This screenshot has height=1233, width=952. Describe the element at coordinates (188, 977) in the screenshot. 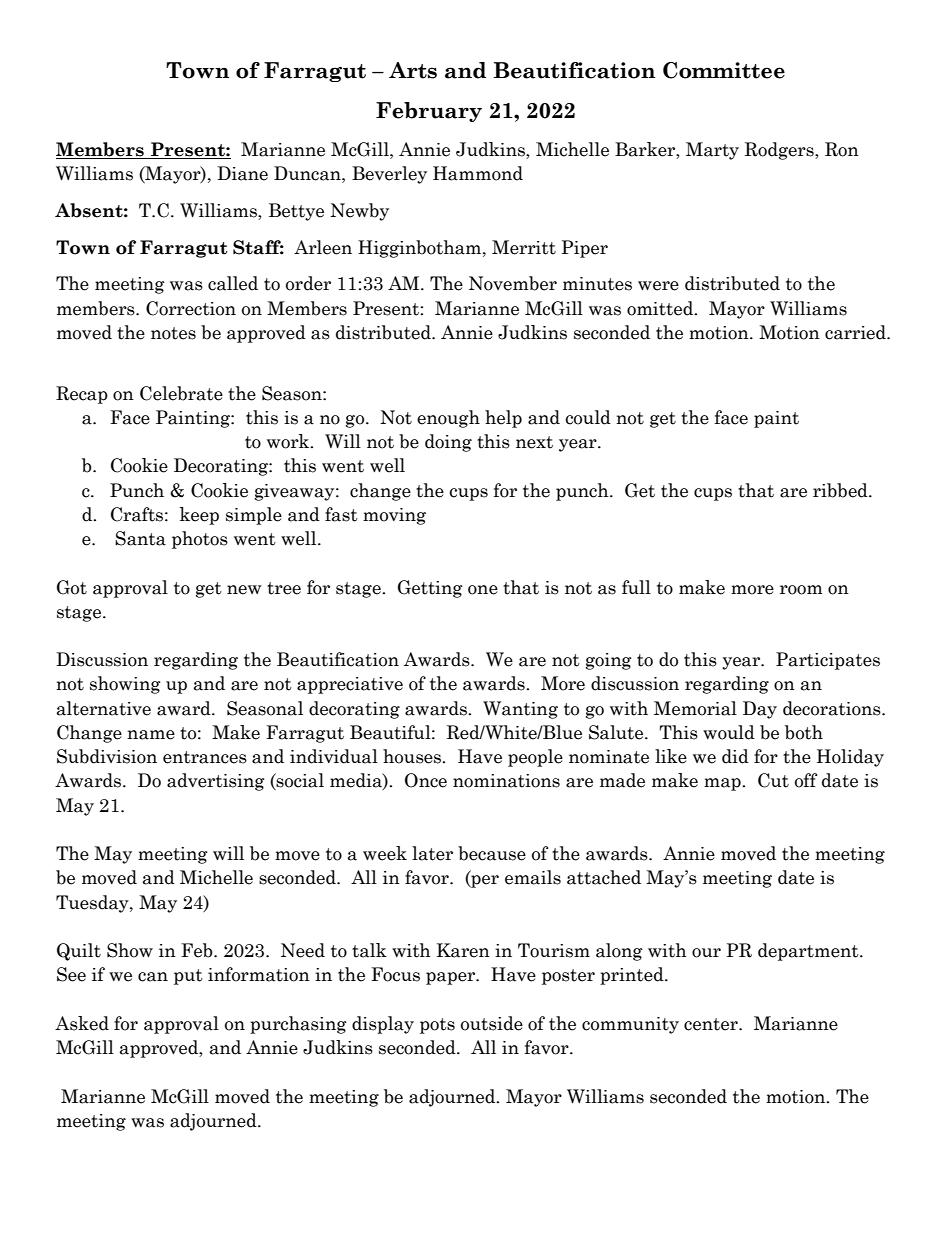

I see `put` at that location.
